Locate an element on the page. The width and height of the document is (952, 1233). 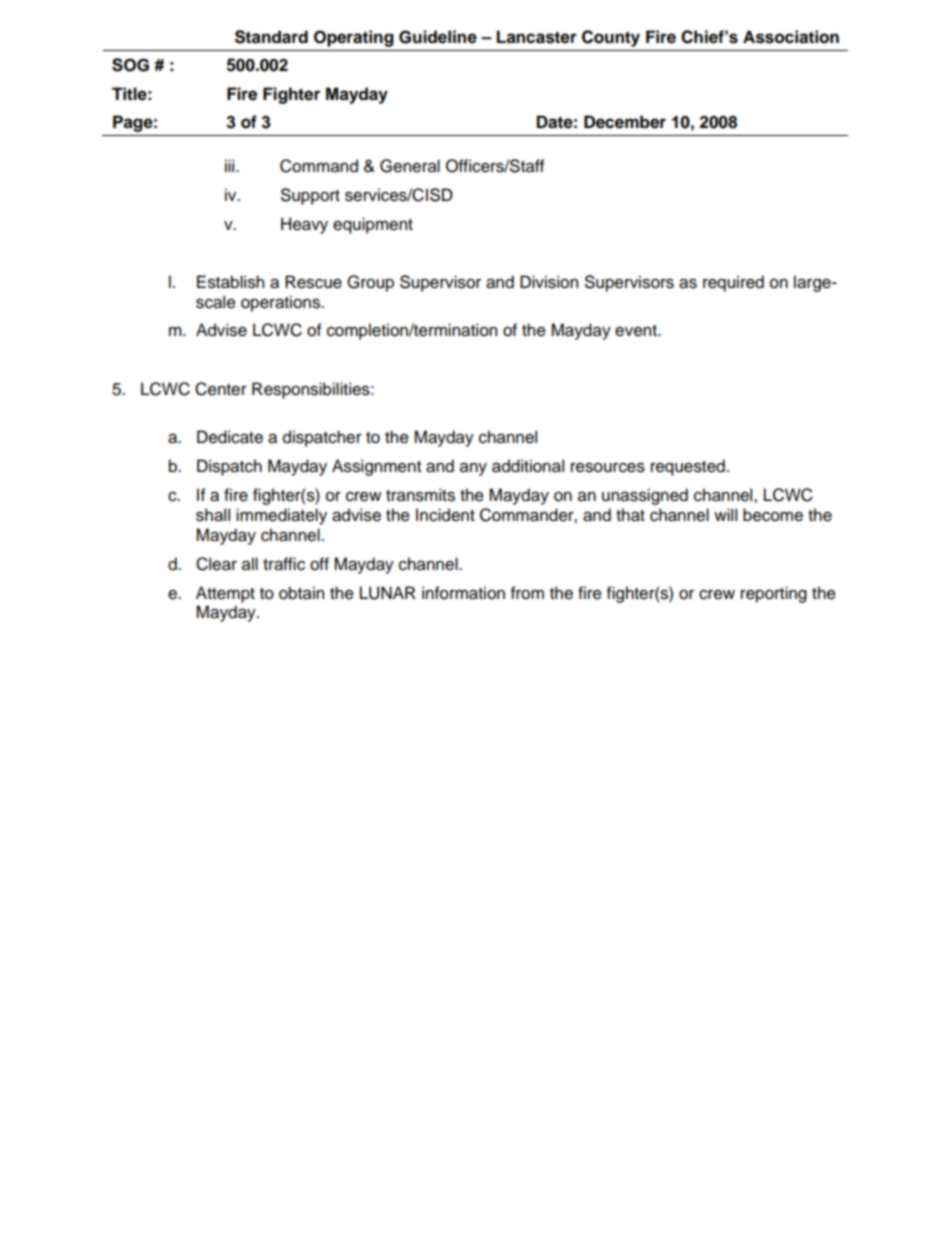
December is located at coordinates (625, 122).
